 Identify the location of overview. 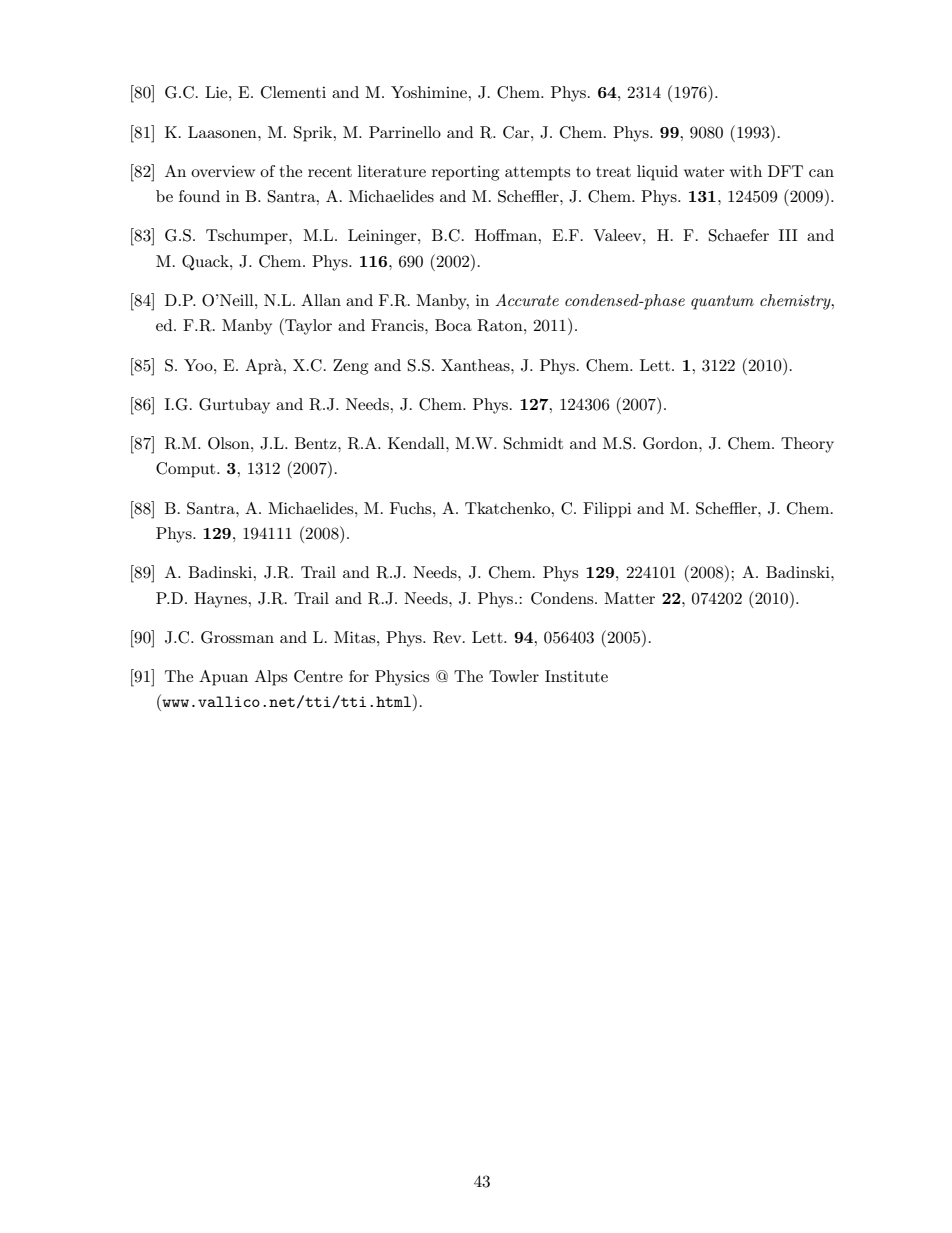
(223, 171).
